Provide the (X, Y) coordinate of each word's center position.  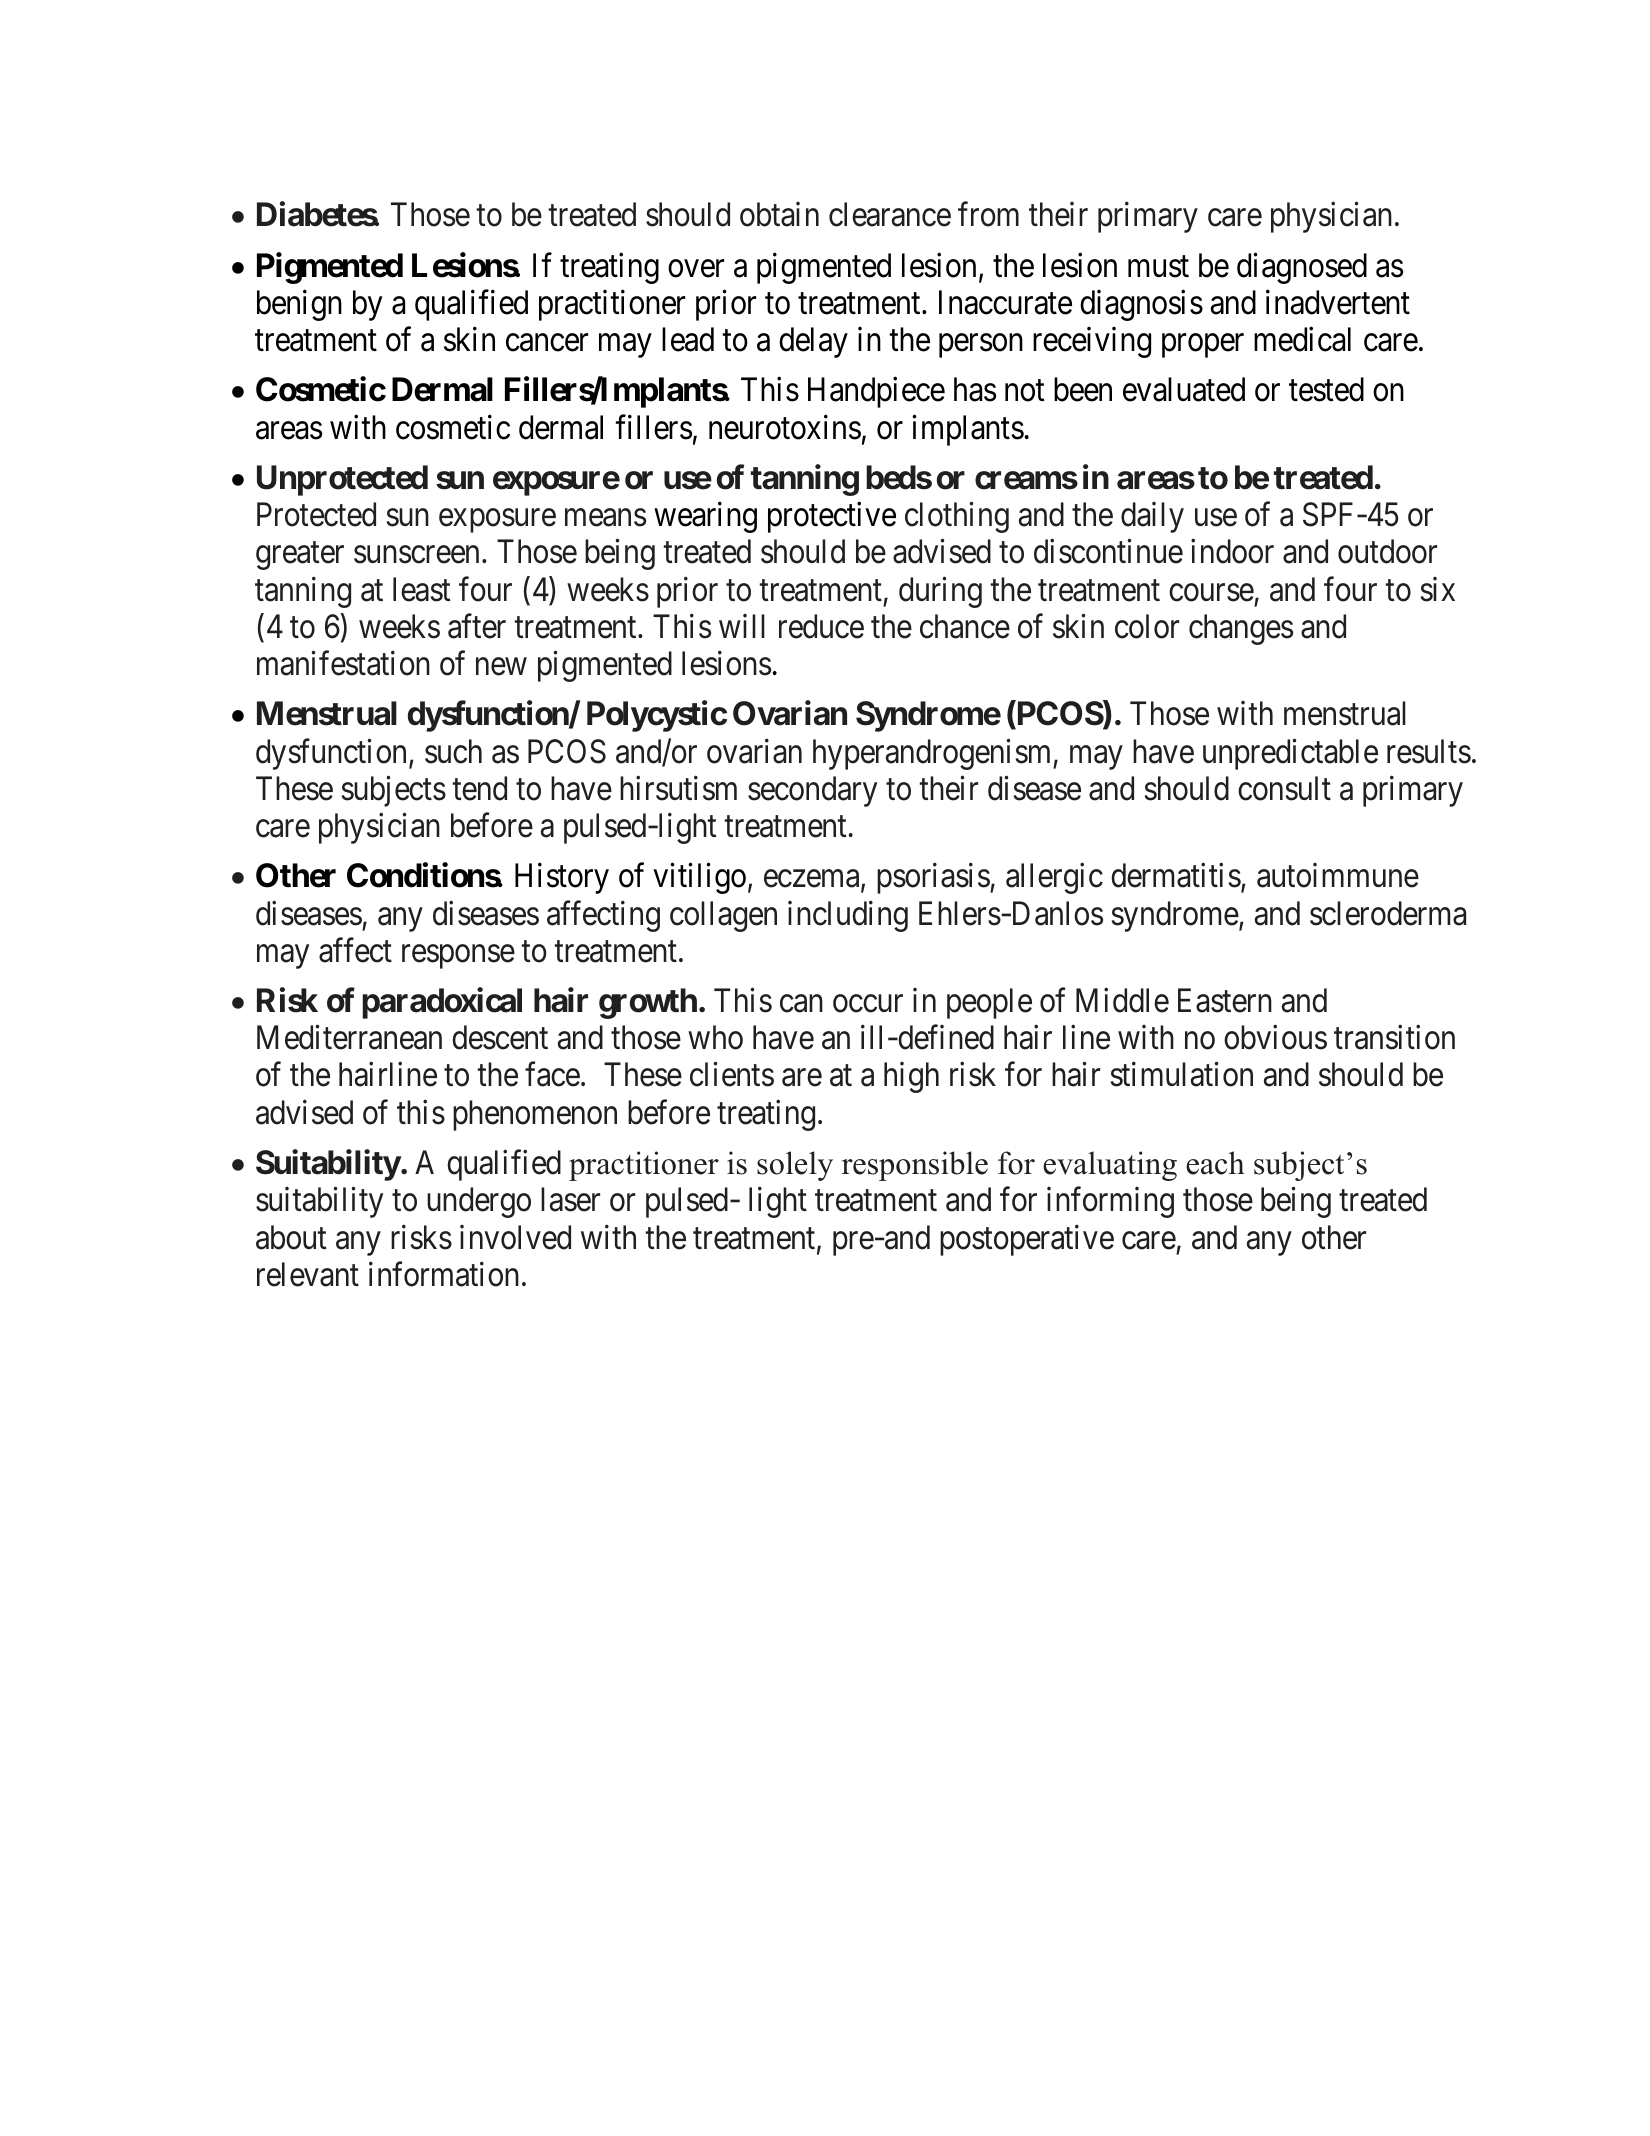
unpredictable (1290, 754)
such (453, 751)
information (444, 1274)
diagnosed (1302, 268)
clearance (890, 214)
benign (299, 305)
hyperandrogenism (933, 754)
